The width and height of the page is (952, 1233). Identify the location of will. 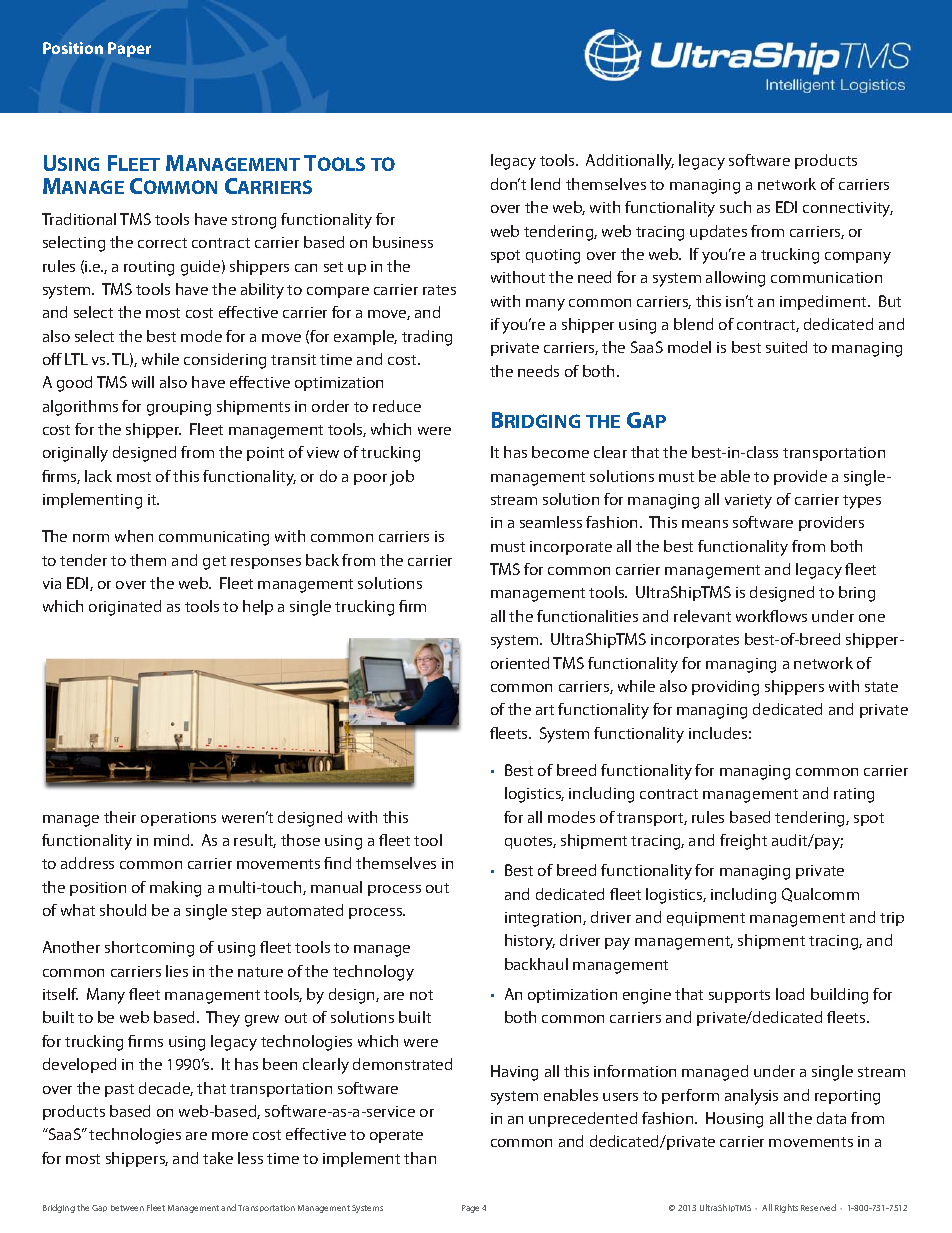
(143, 382).
